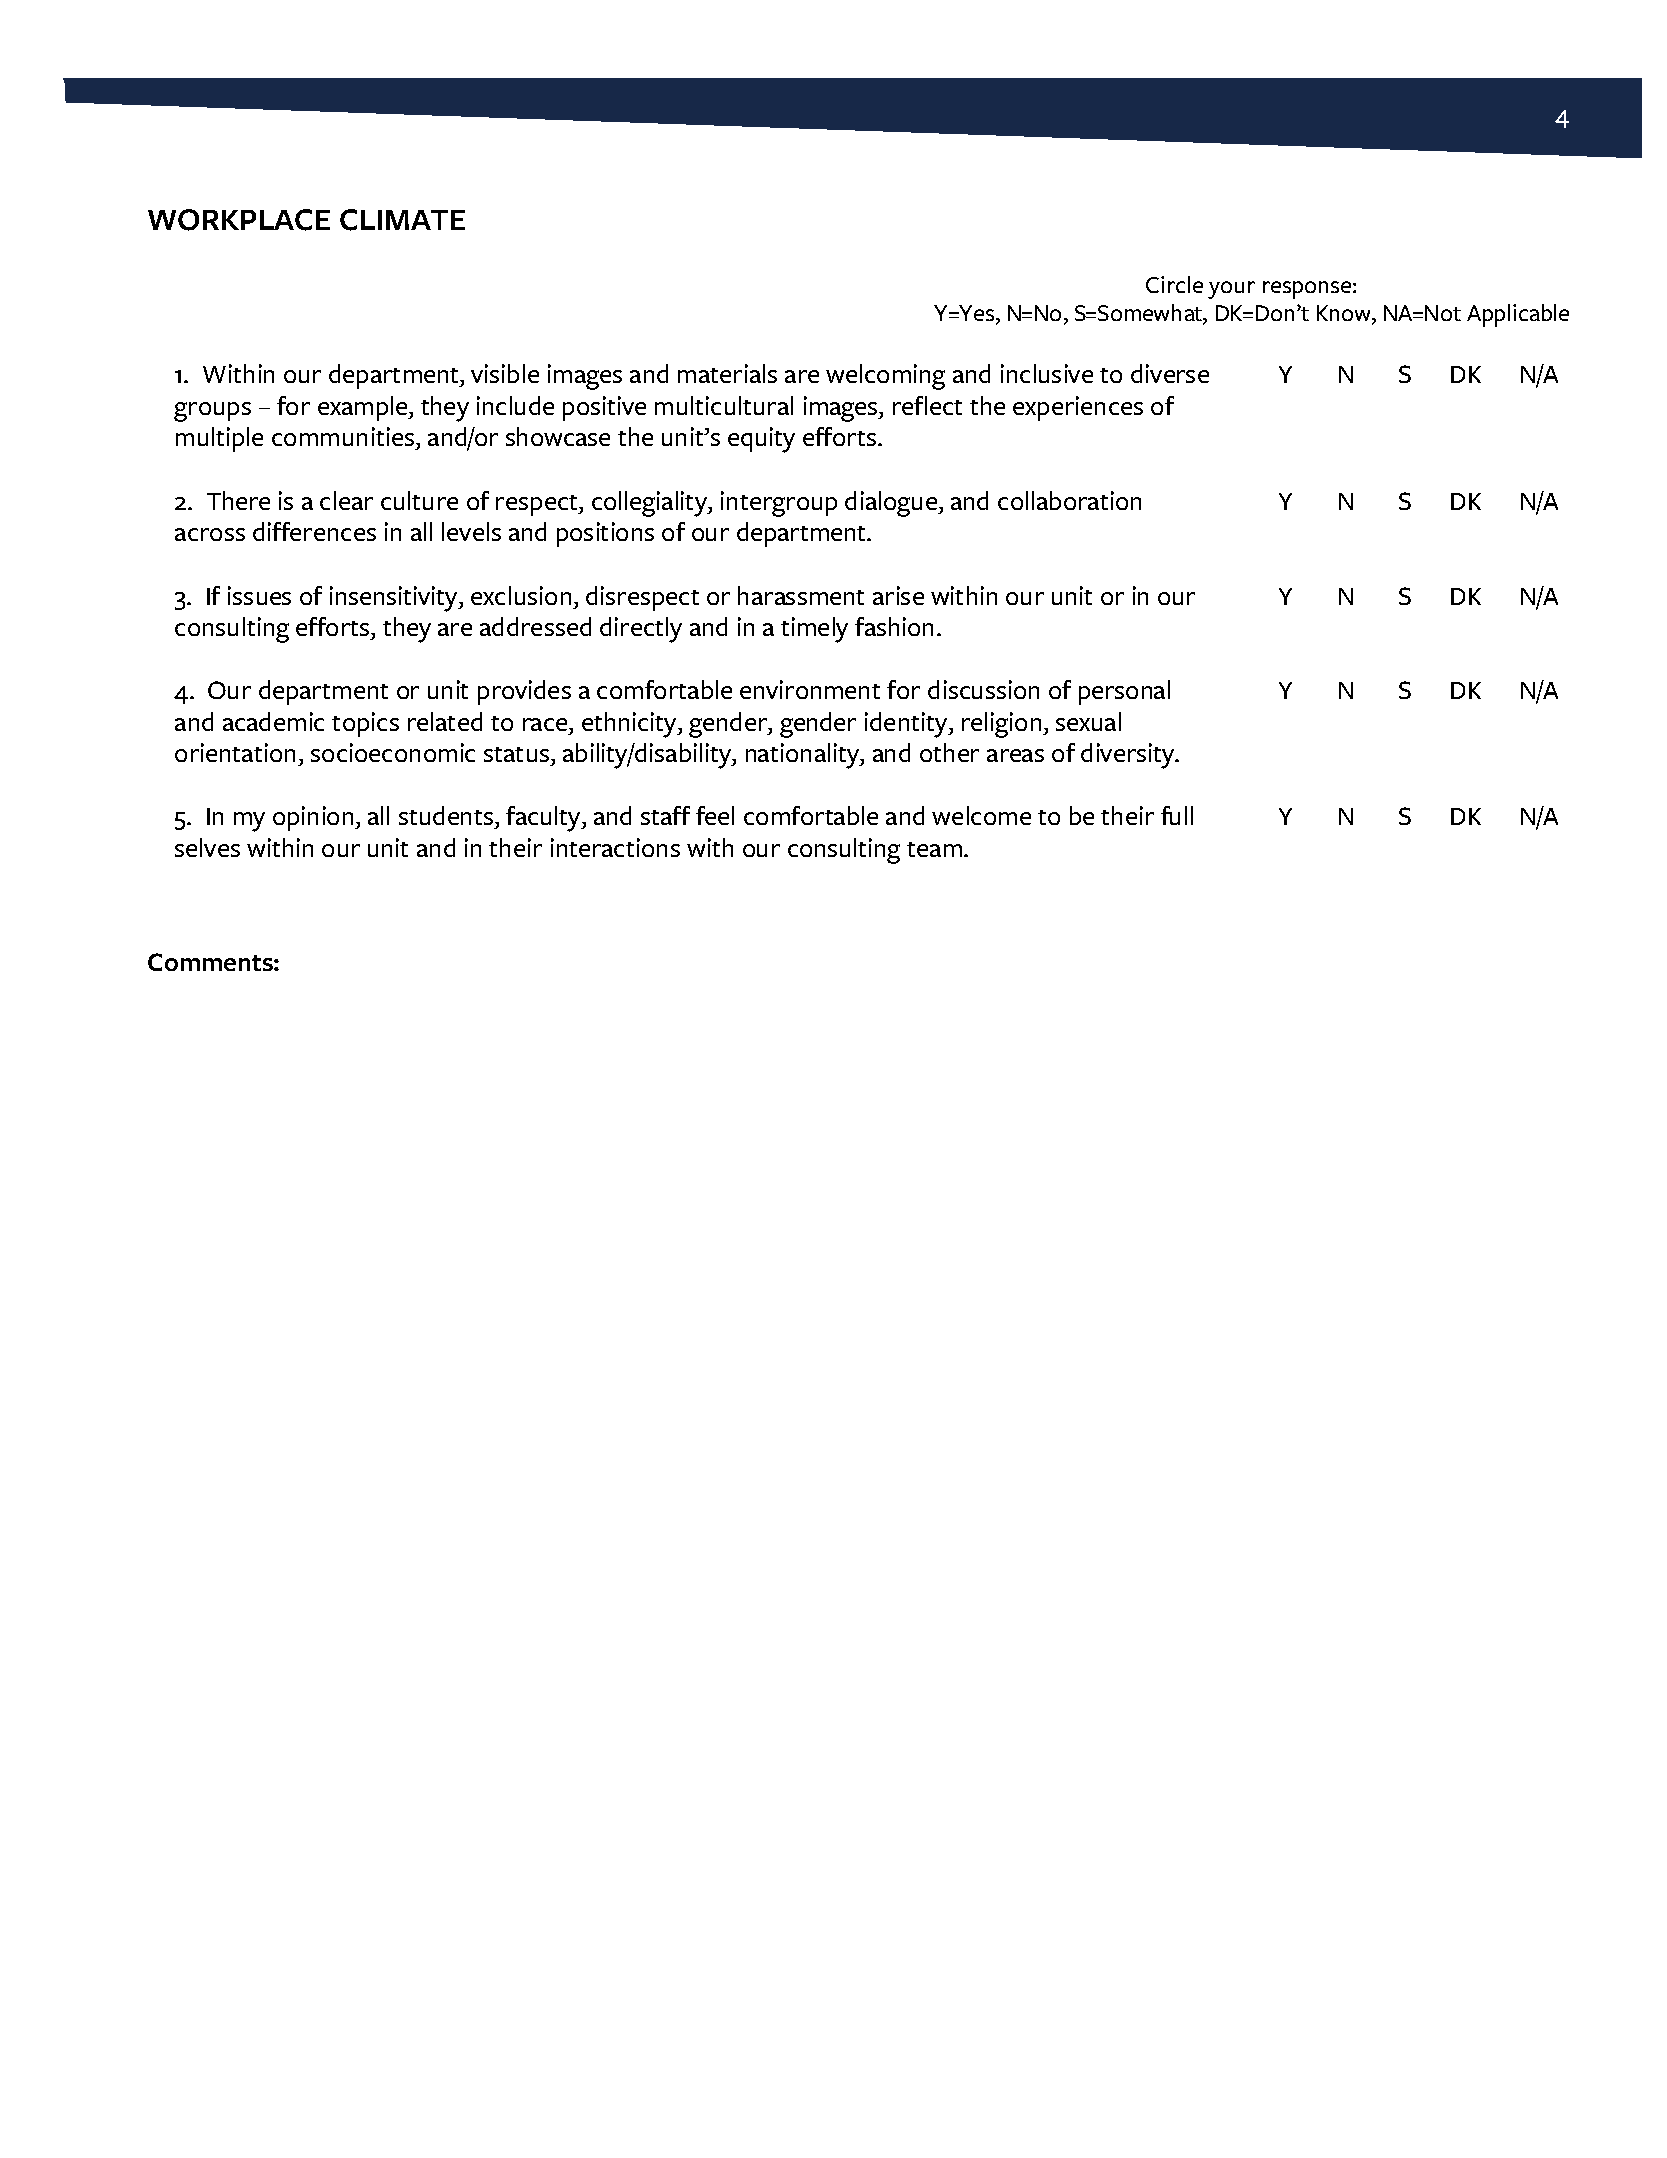 The height and width of the page is (2158, 1667). What do you see at coordinates (524, 692) in the page?
I see `provides` at bounding box center [524, 692].
